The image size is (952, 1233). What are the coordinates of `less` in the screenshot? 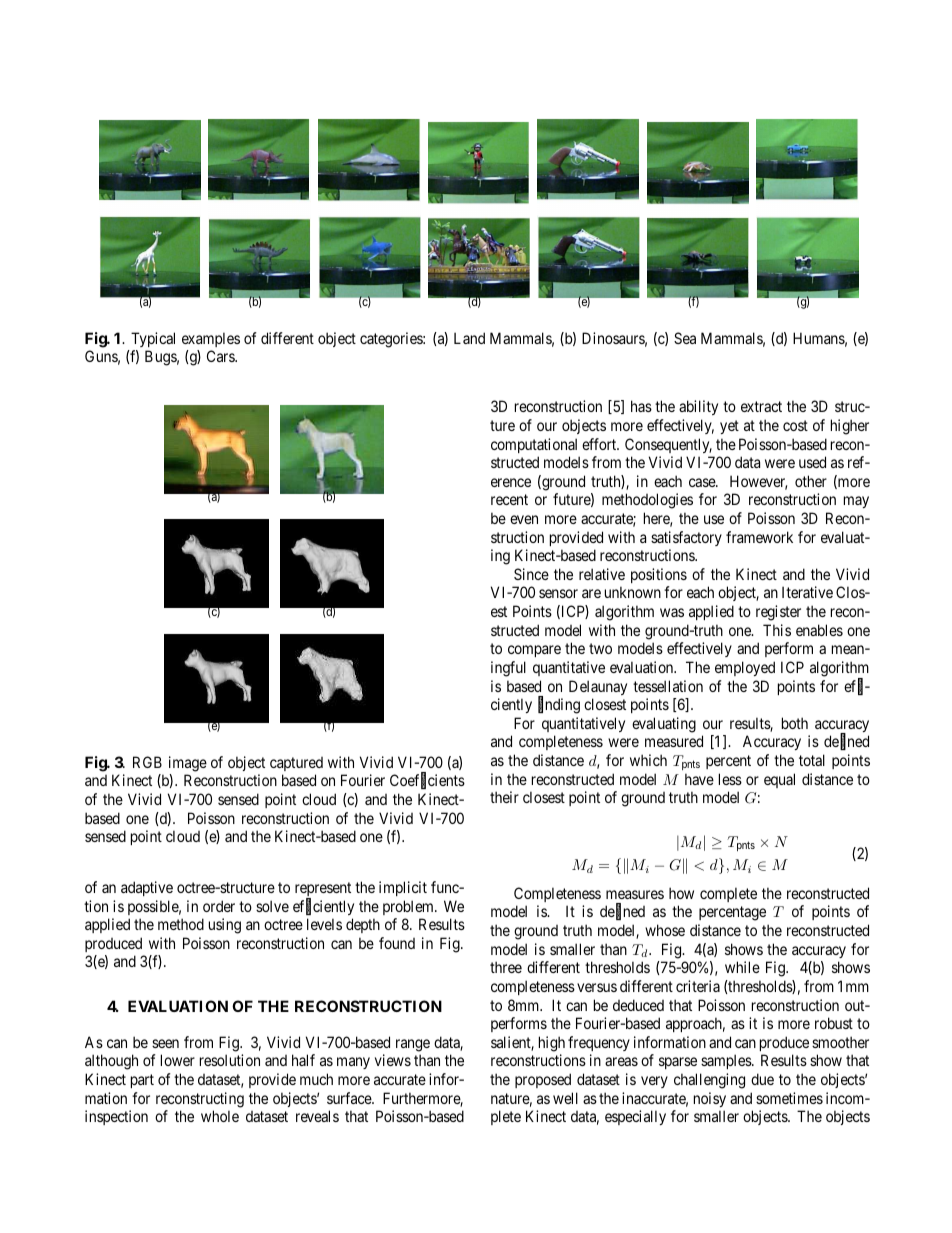 It's located at (730, 779).
